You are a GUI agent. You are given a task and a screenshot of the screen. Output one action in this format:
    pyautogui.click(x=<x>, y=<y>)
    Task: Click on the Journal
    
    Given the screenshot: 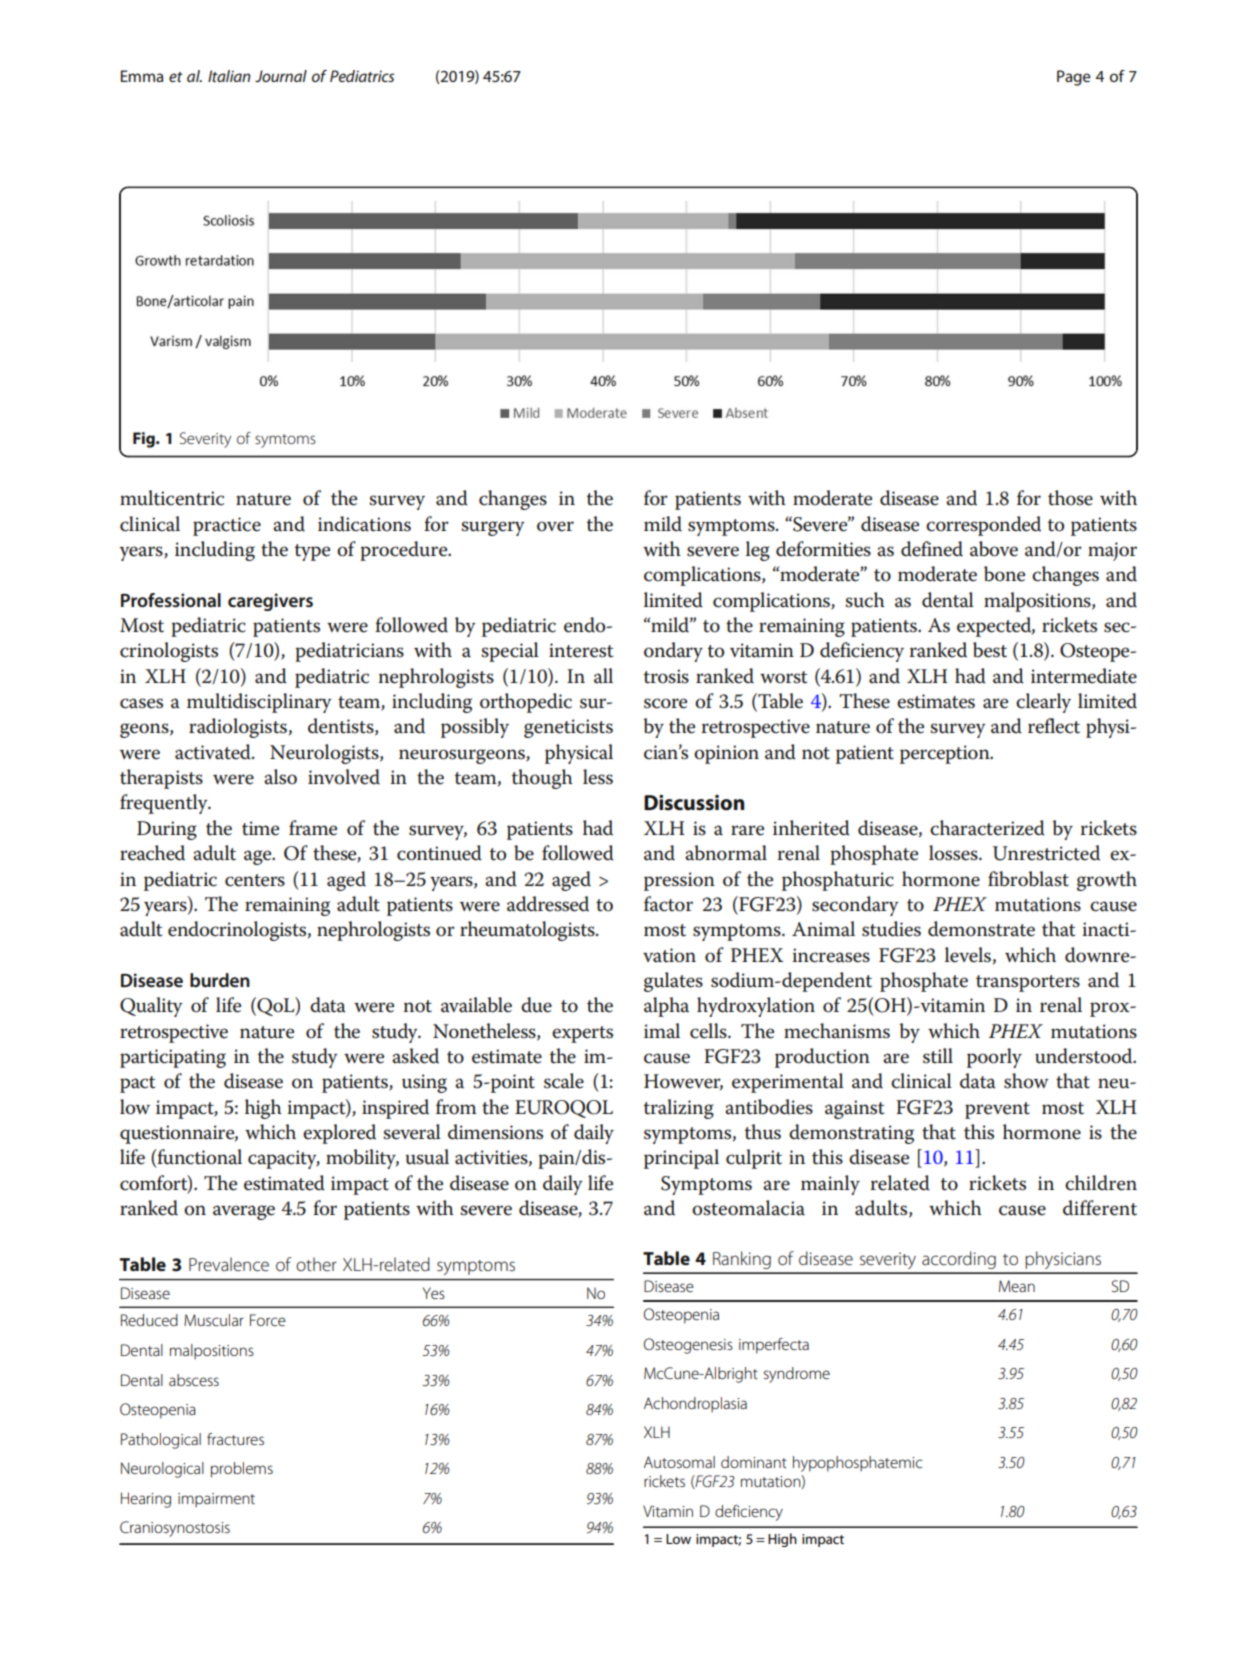 What is the action you would take?
    pyautogui.click(x=281, y=76)
